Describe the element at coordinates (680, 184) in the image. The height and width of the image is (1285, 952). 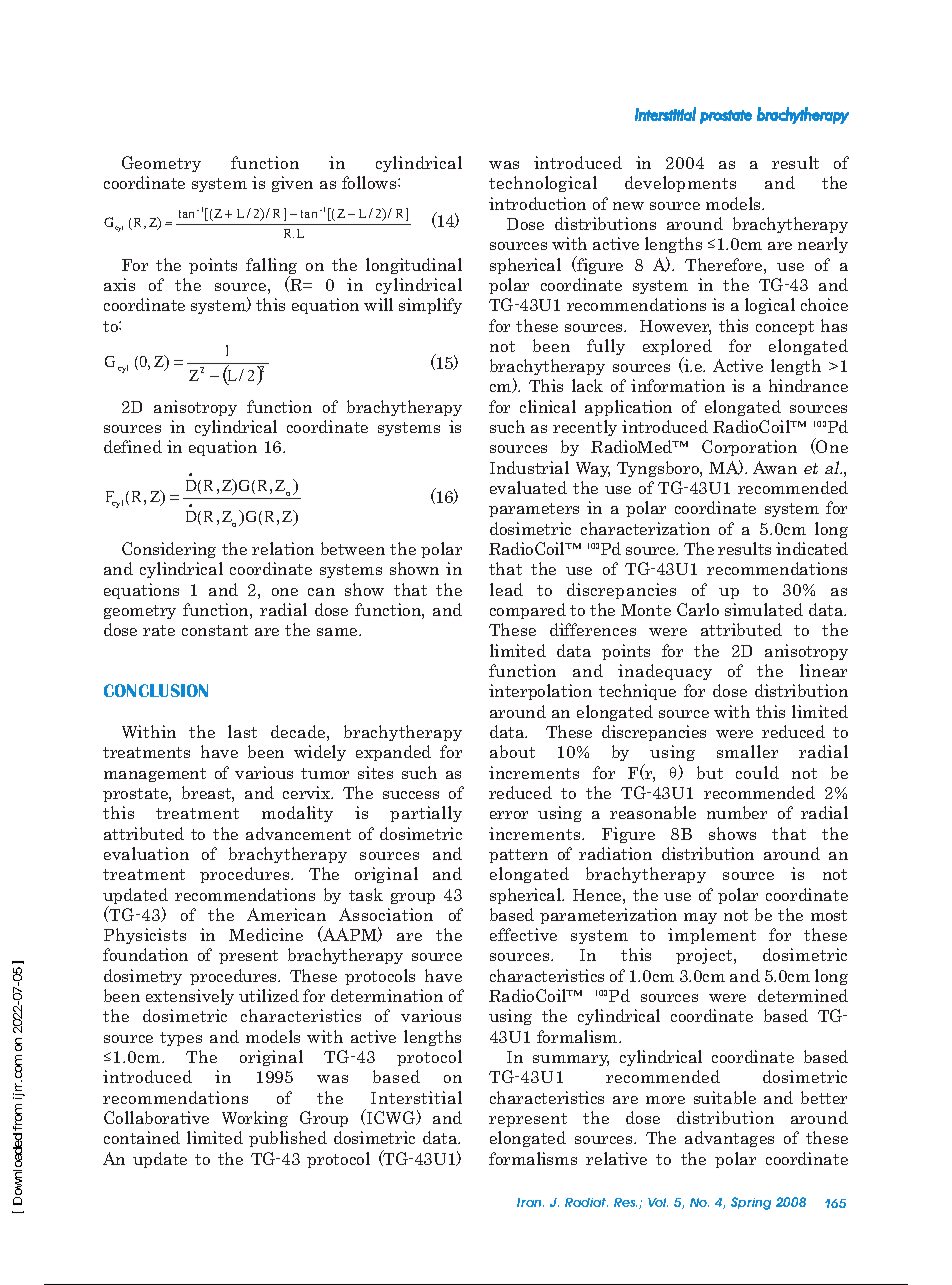
I see `developments` at that location.
